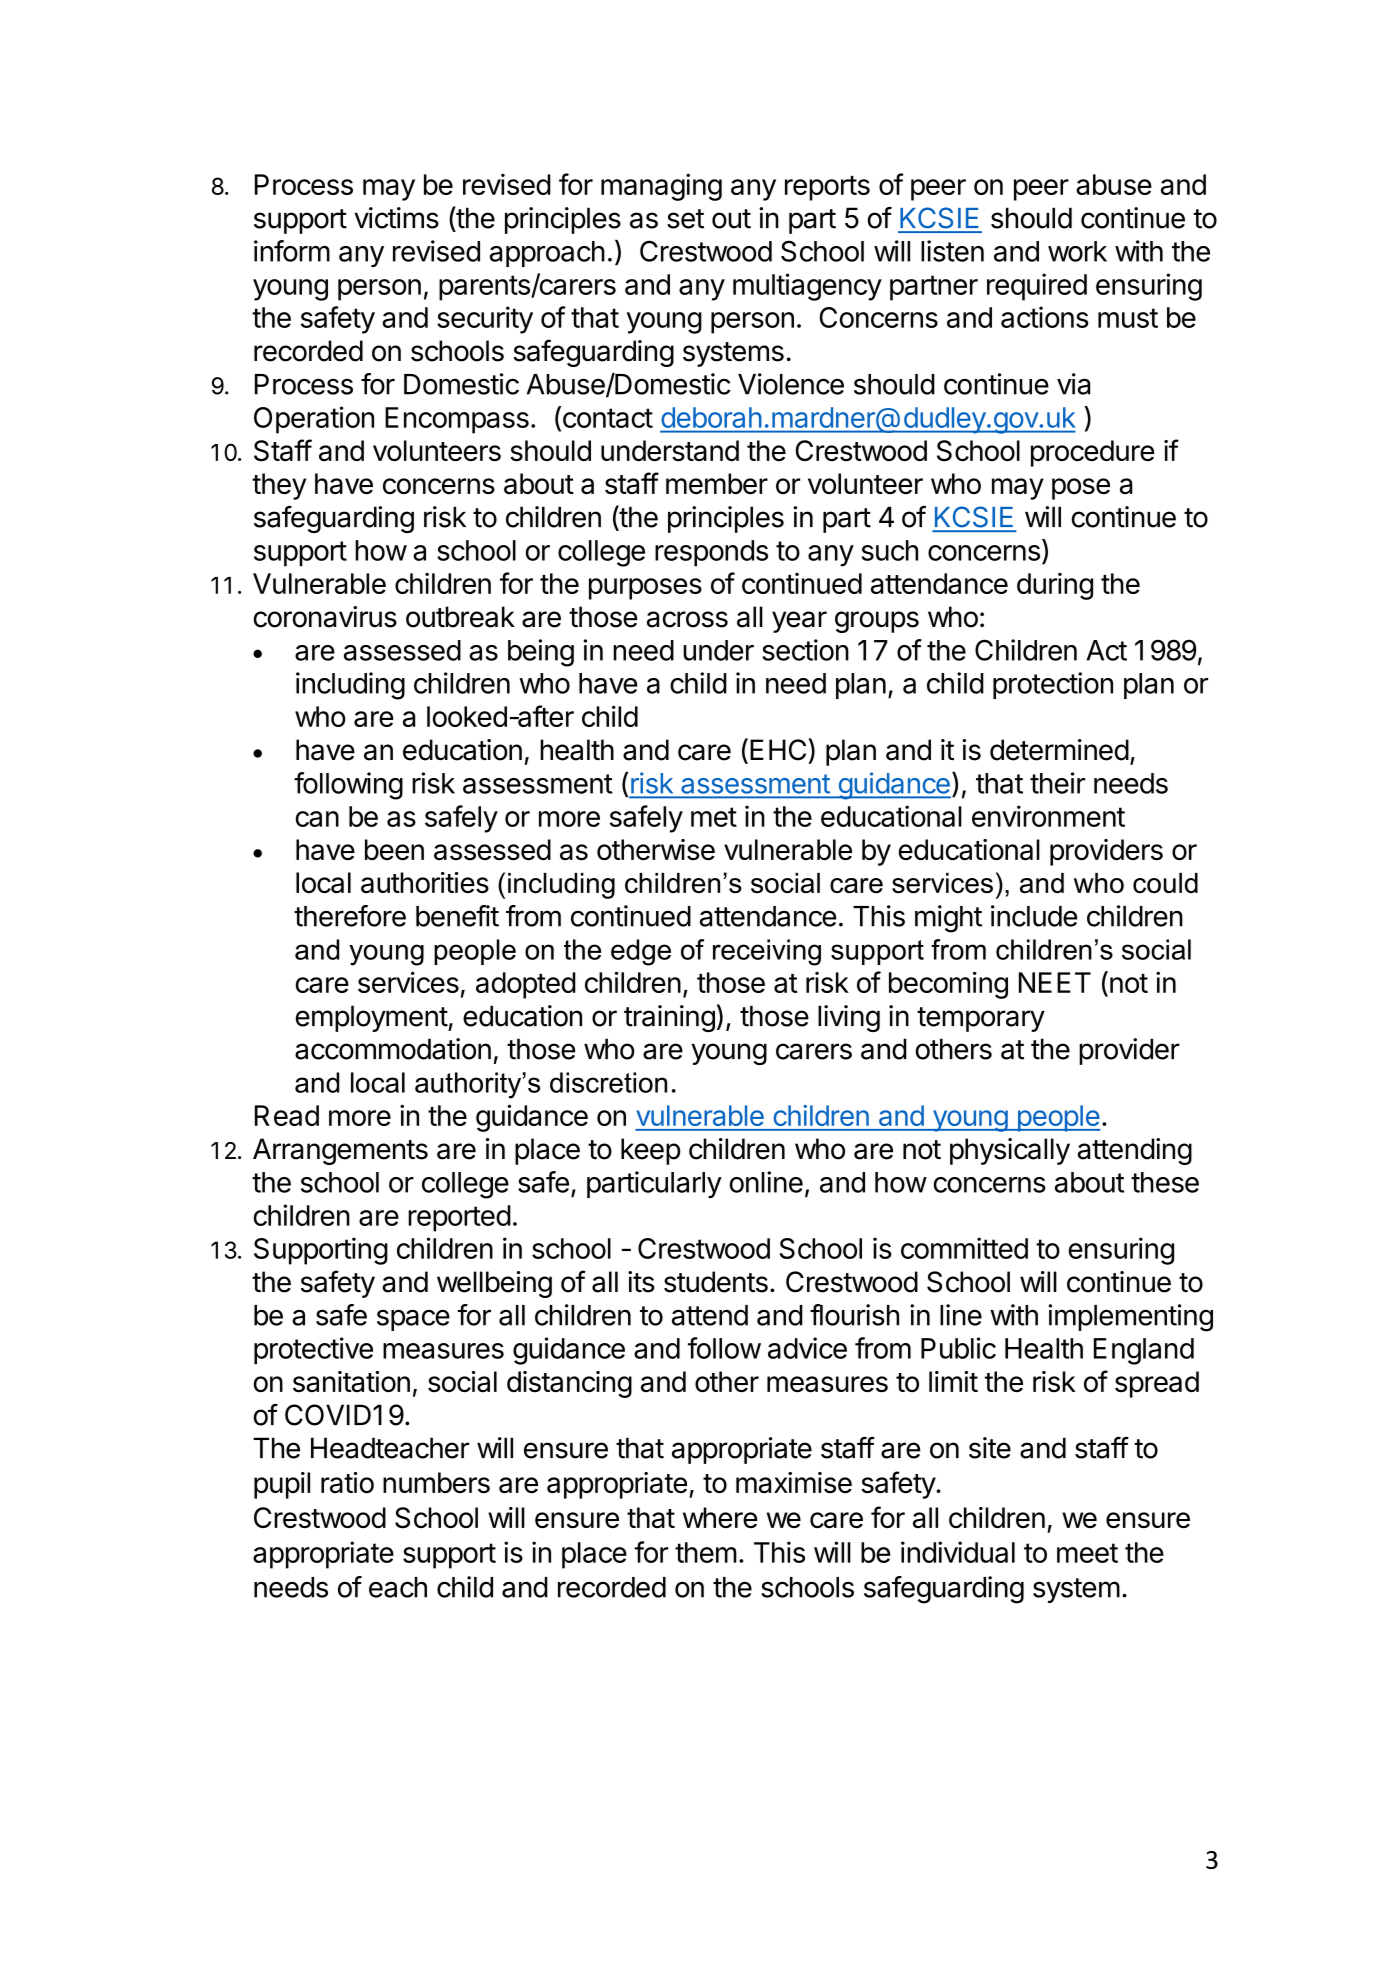 The image size is (1388, 1963). What do you see at coordinates (711, 553) in the page?
I see `responds` at bounding box center [711, 553].
